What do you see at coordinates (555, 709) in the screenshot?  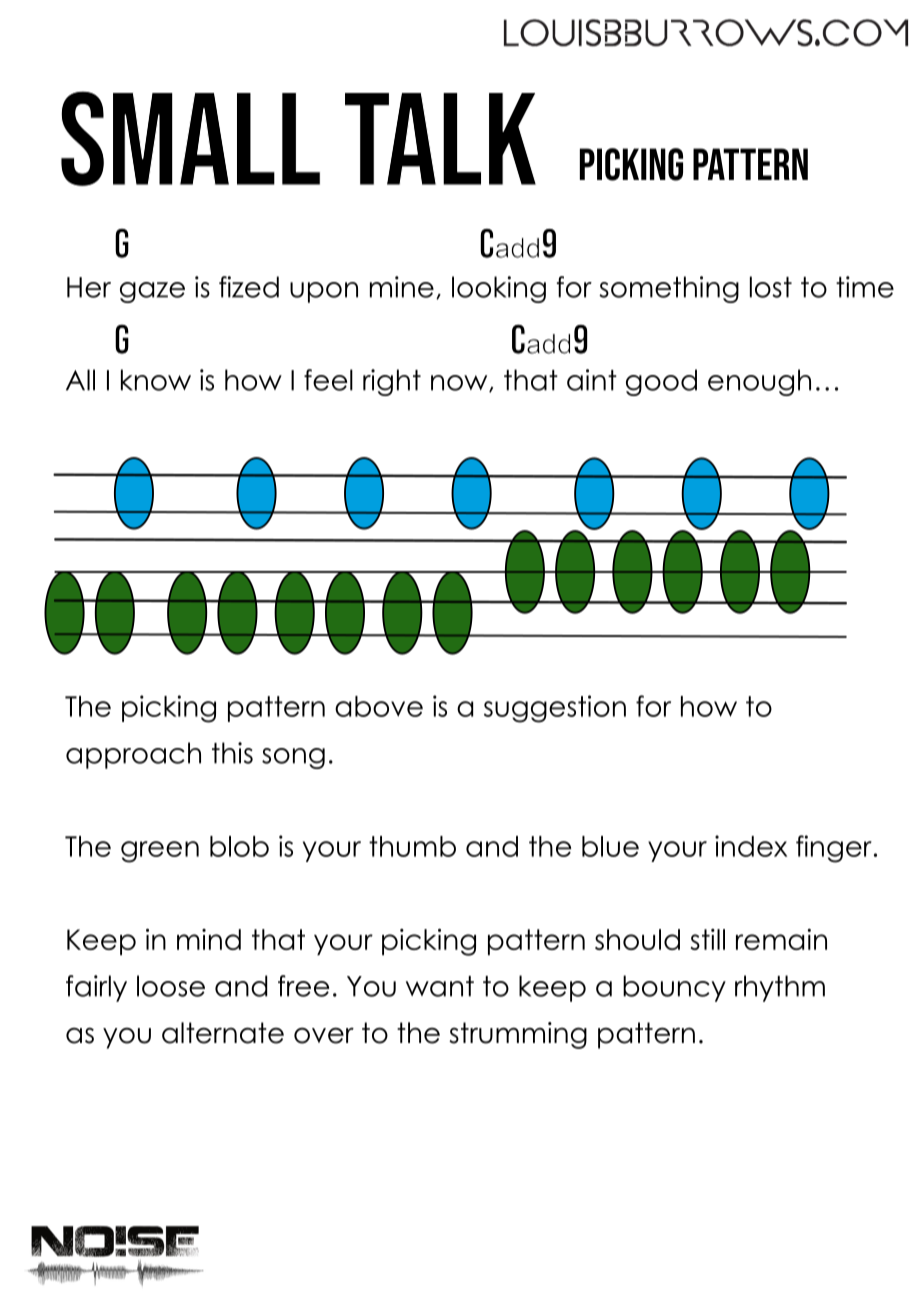 I see `suggestion` at bounding box center [555, 709].
